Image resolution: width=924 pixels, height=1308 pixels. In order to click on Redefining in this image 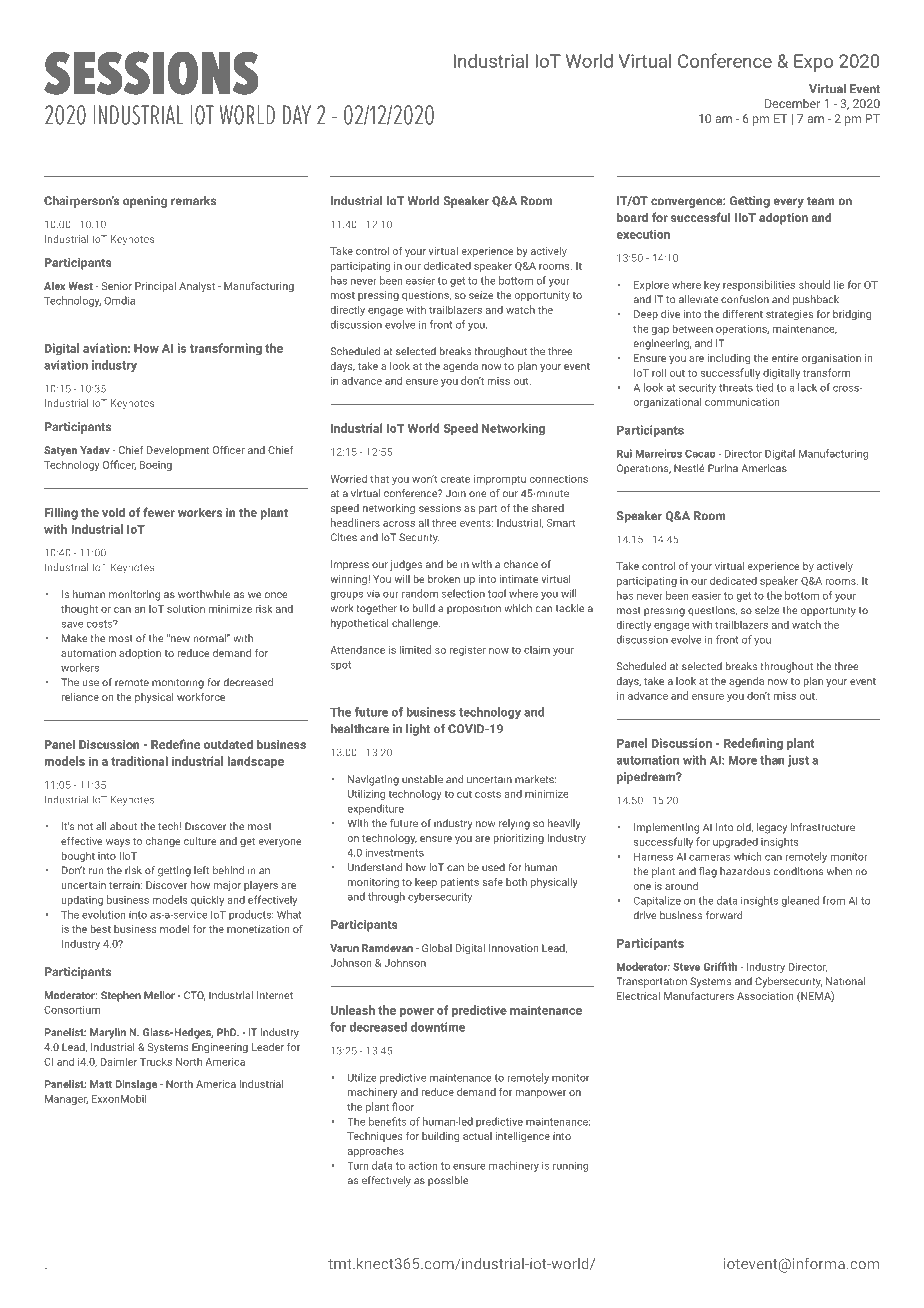, I will do `click(753, 744)`.
